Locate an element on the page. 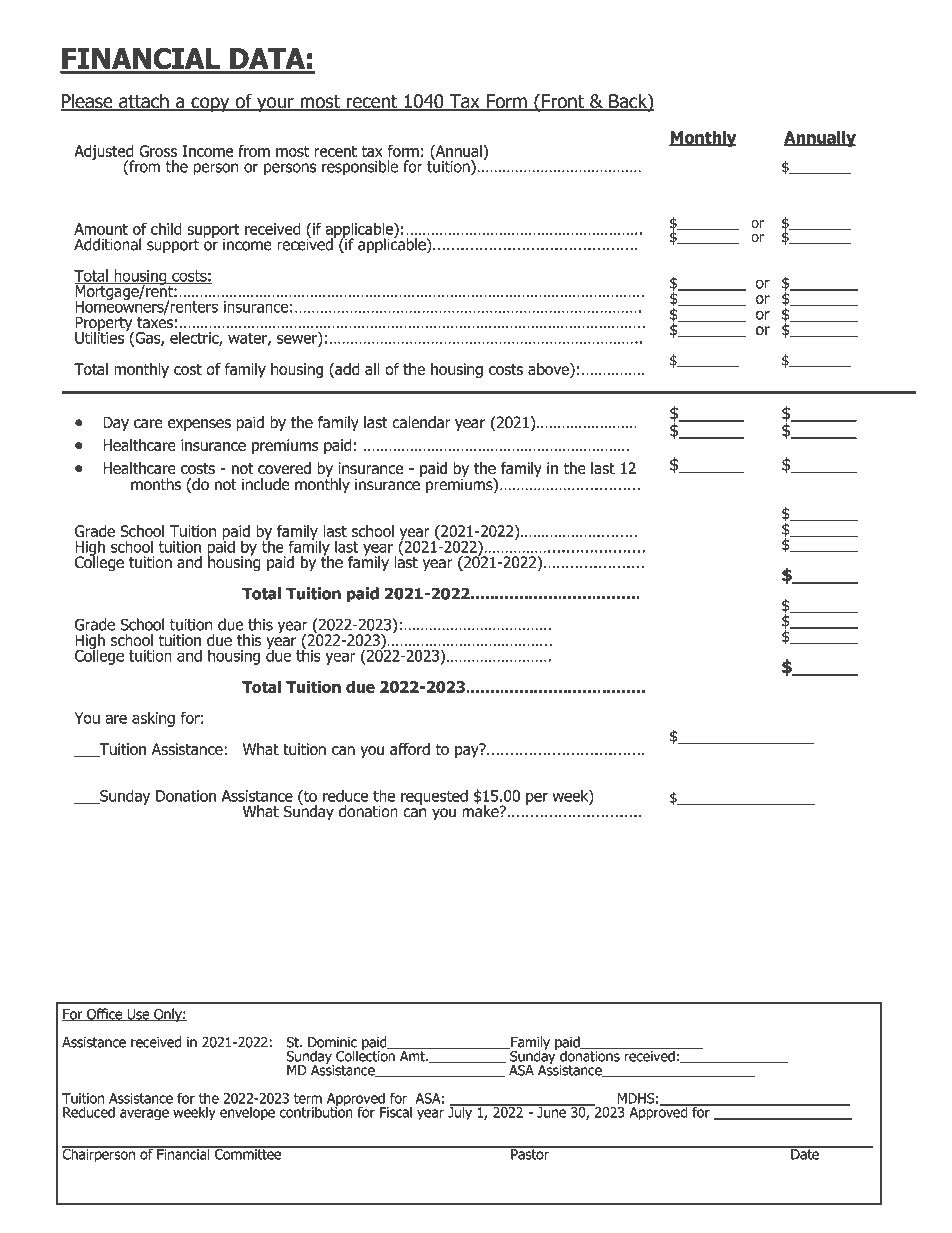  average is located at coordinates (144, 1115).
